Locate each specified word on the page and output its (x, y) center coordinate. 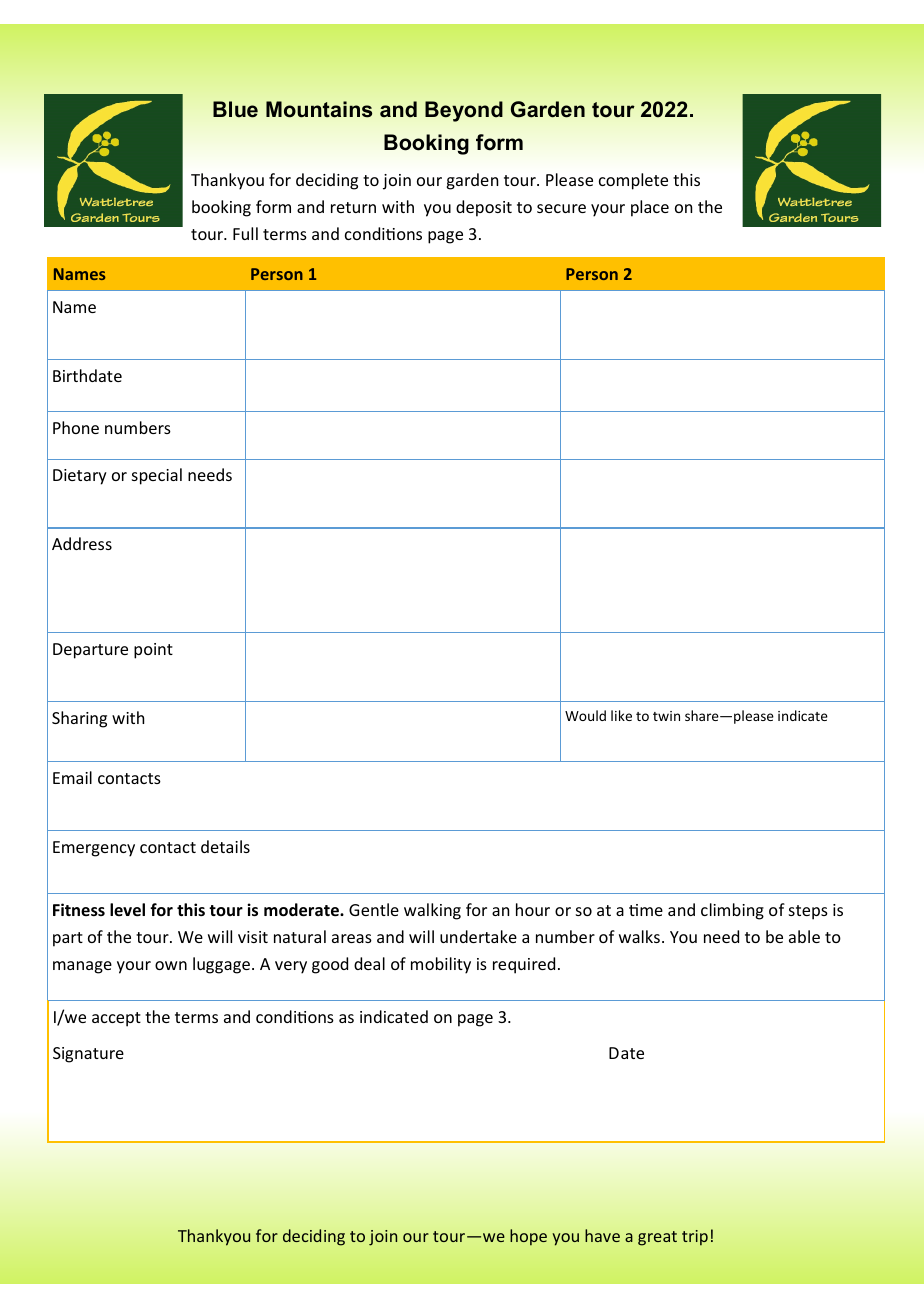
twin (666, 716)
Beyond (464, 111)
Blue (235, 109)
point (153, 651)
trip (695, 1238)
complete (633, 181)
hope (528, 1237)
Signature (88, 1055)
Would (585, 715)
